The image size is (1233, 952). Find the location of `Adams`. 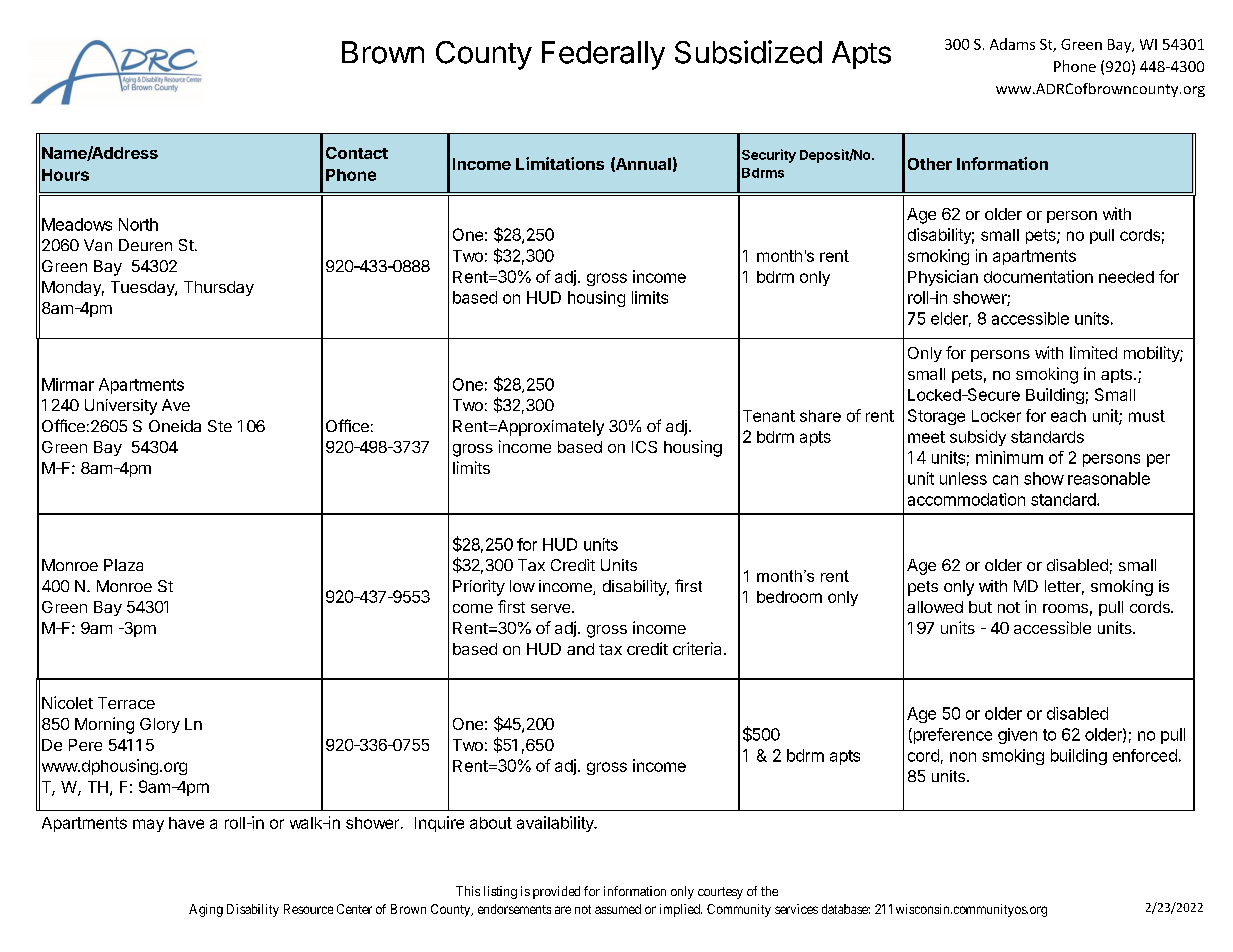

Adams is located at coordinates (1012, 44).
